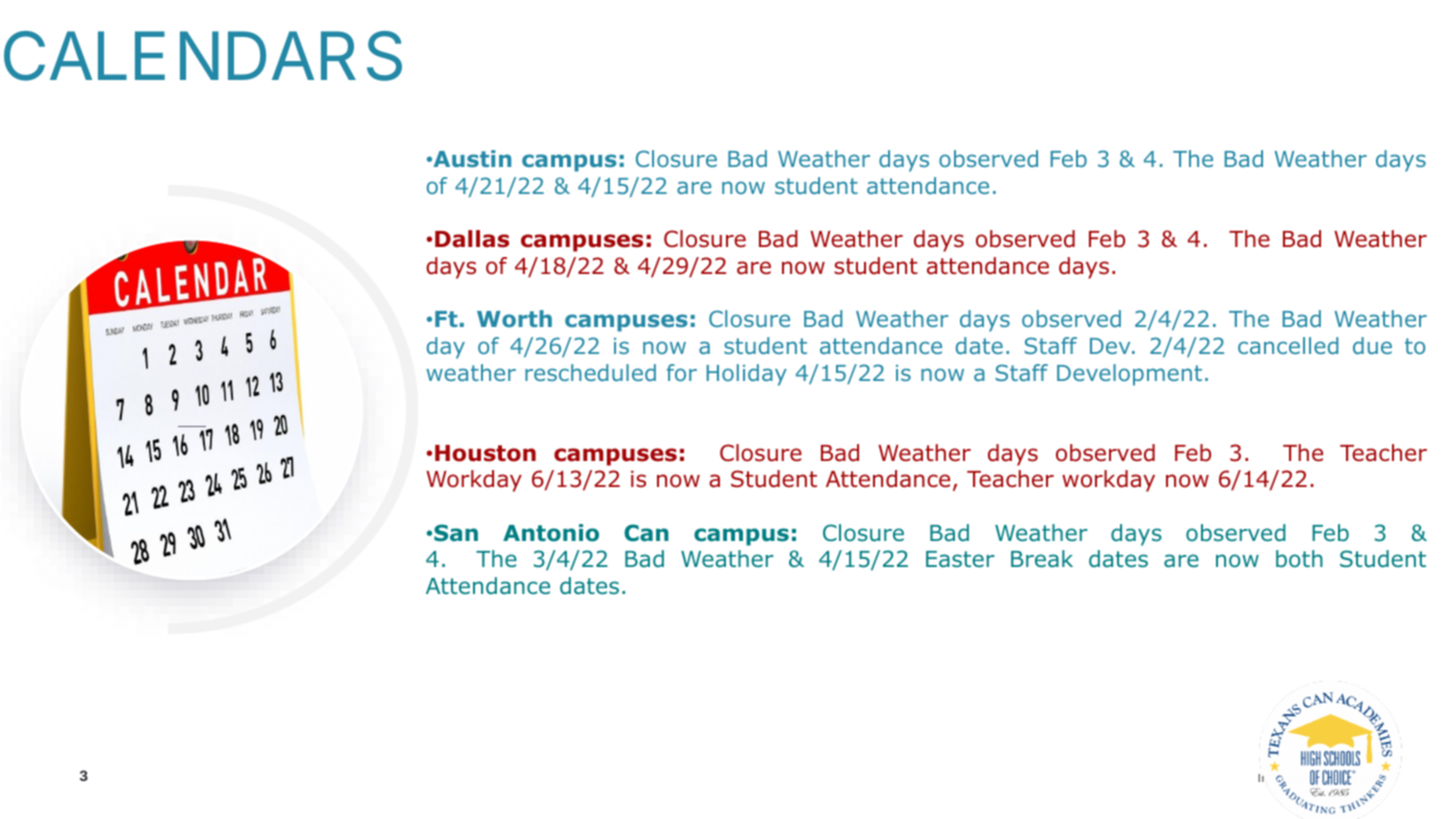 The image size is (1456, 819). I want to click on Infographic, so click(1288, 779).
